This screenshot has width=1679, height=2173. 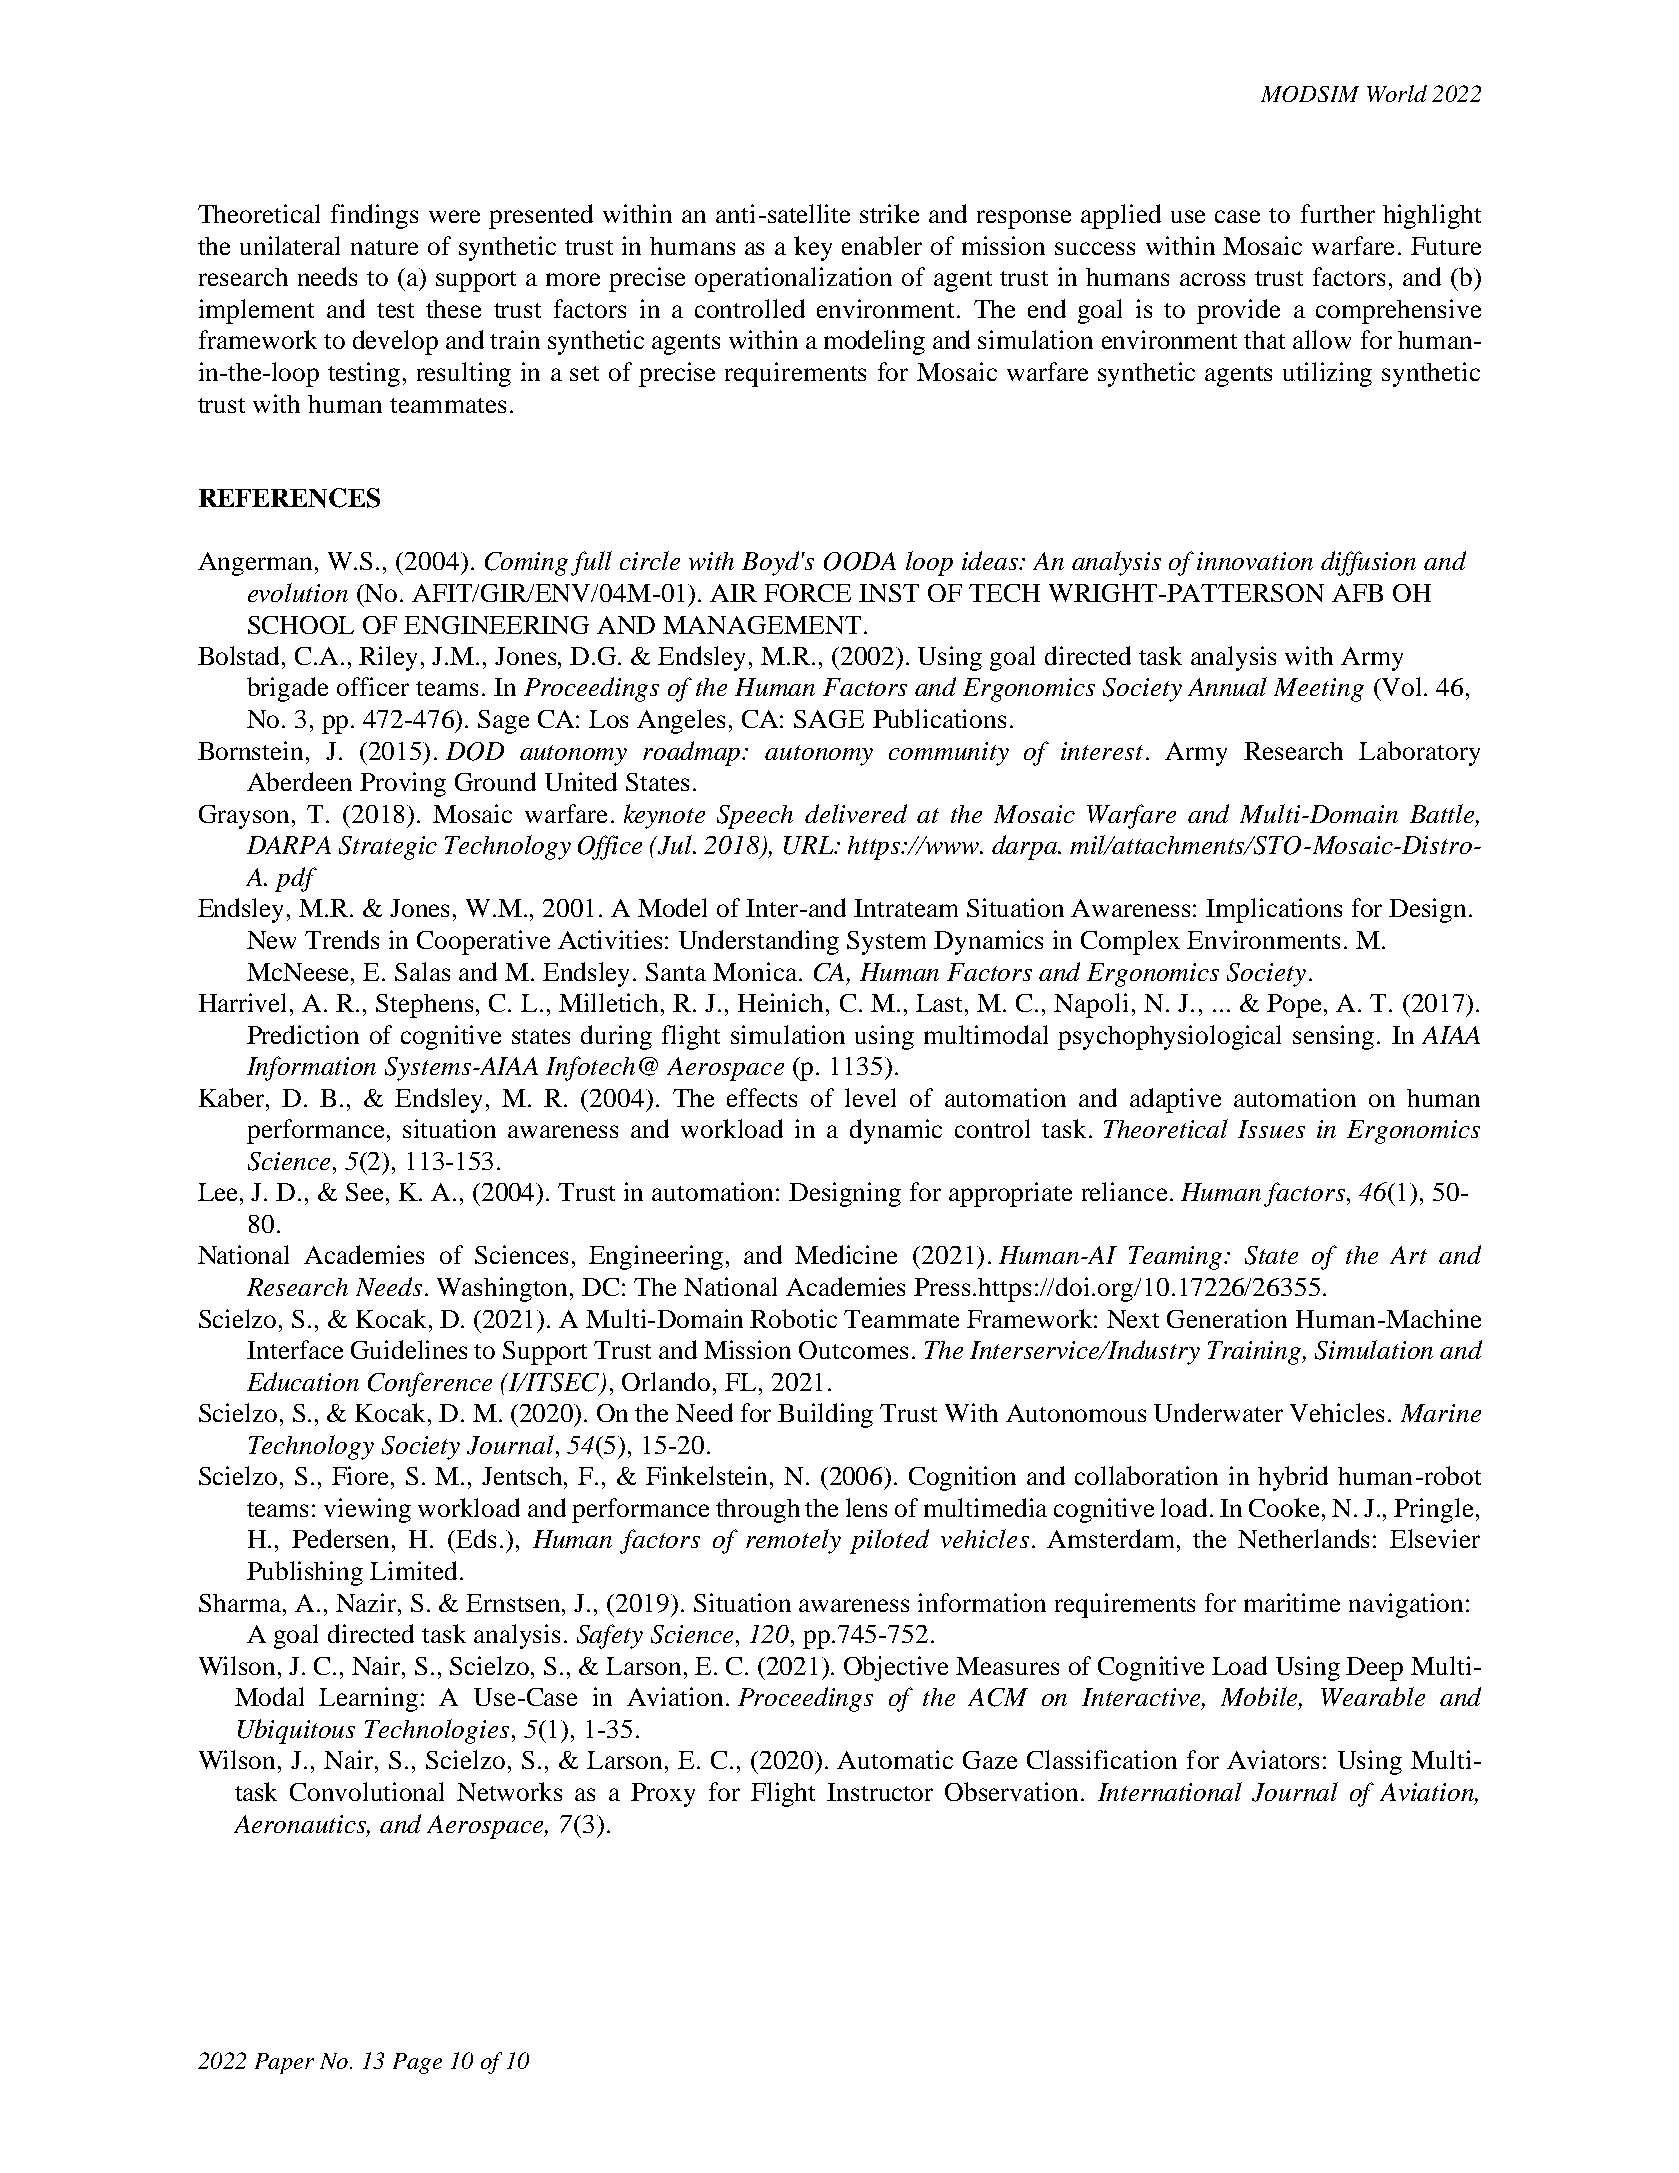 What do you see at coordinates (807, 593) in the screenshot?
I see `FORCE` at bounding box center [807, 593].
